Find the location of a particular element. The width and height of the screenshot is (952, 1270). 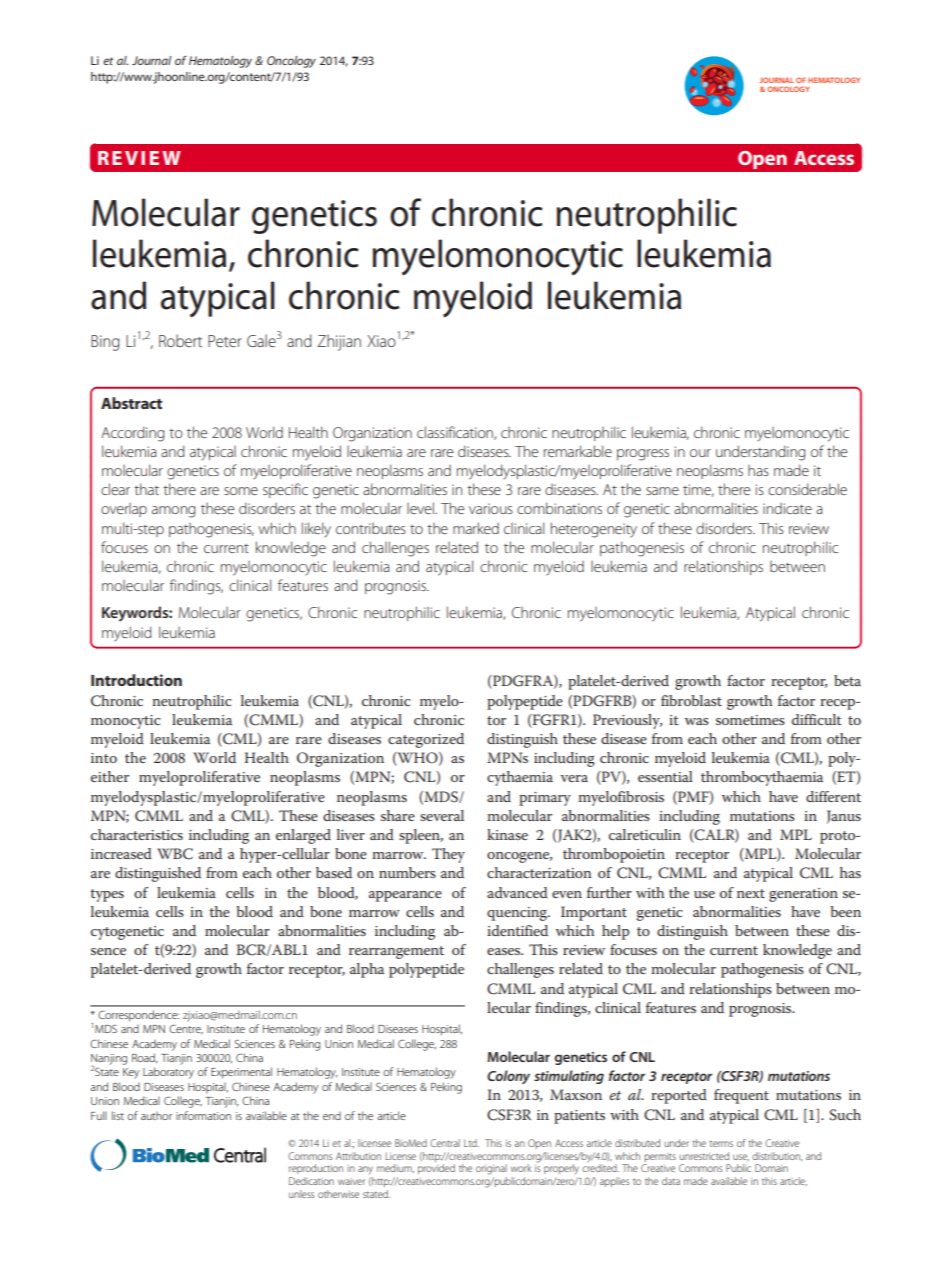

marked is located at coordinates (476, 528).
